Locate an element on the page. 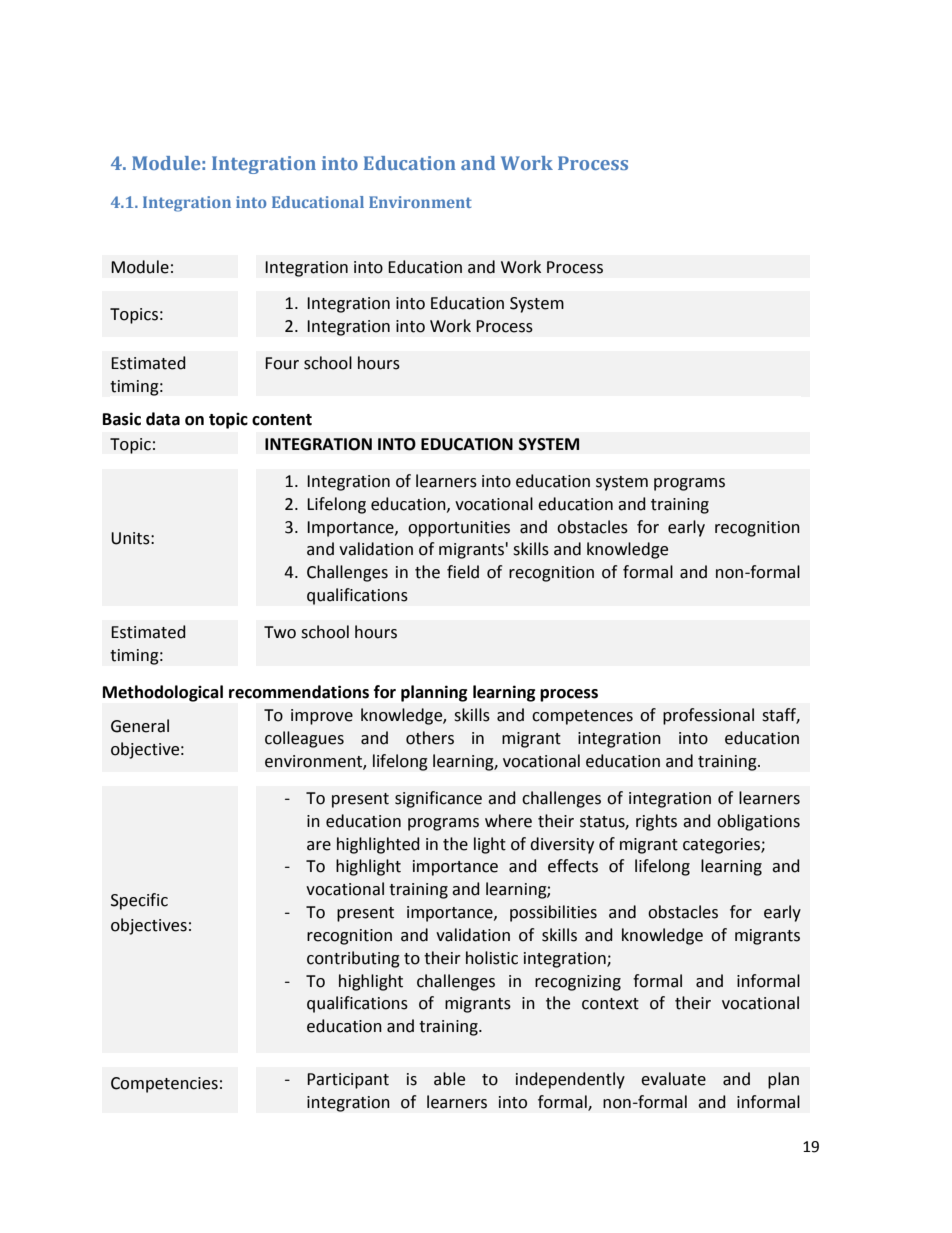 The height and width of the image is (1233, 952). able is located at coordinates (449, 1079).
